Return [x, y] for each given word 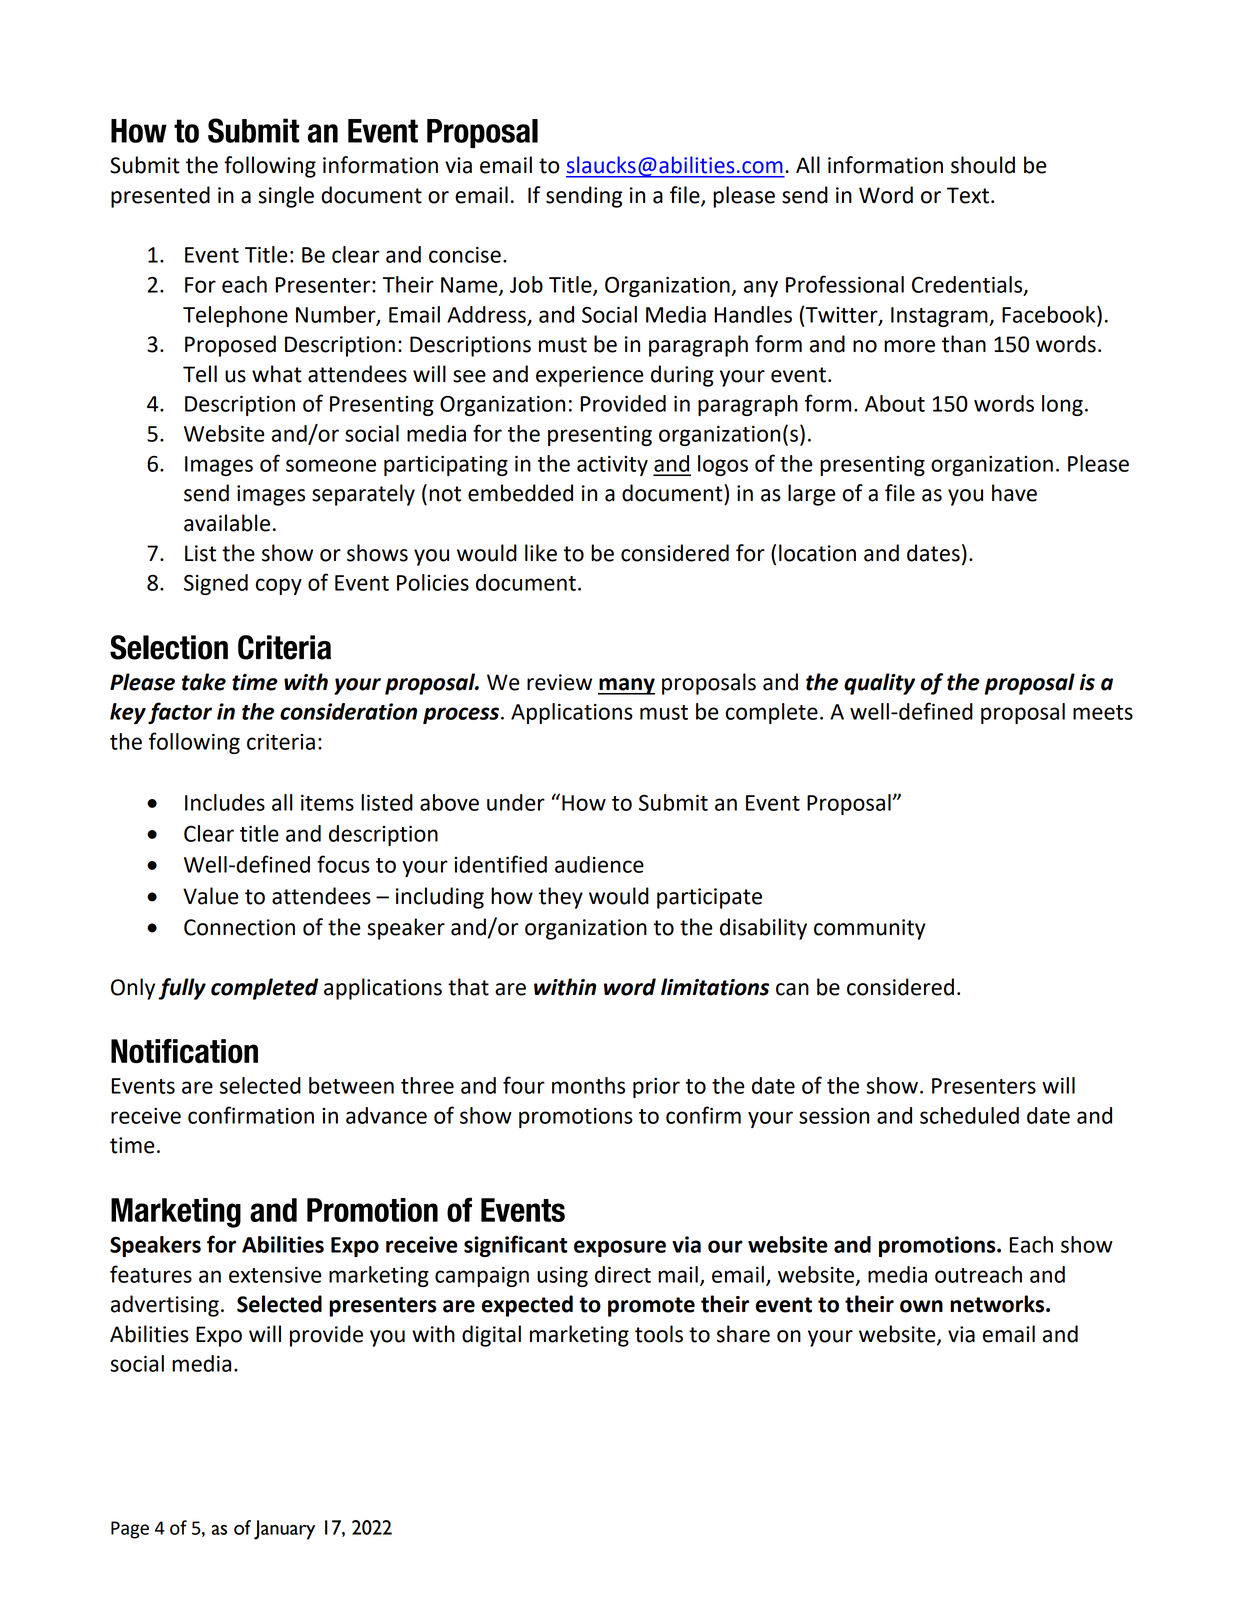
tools [659, 1334]
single [286, 197]
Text [968, 195]
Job [526, 284]
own [921, 1306]
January [284, 1530]
